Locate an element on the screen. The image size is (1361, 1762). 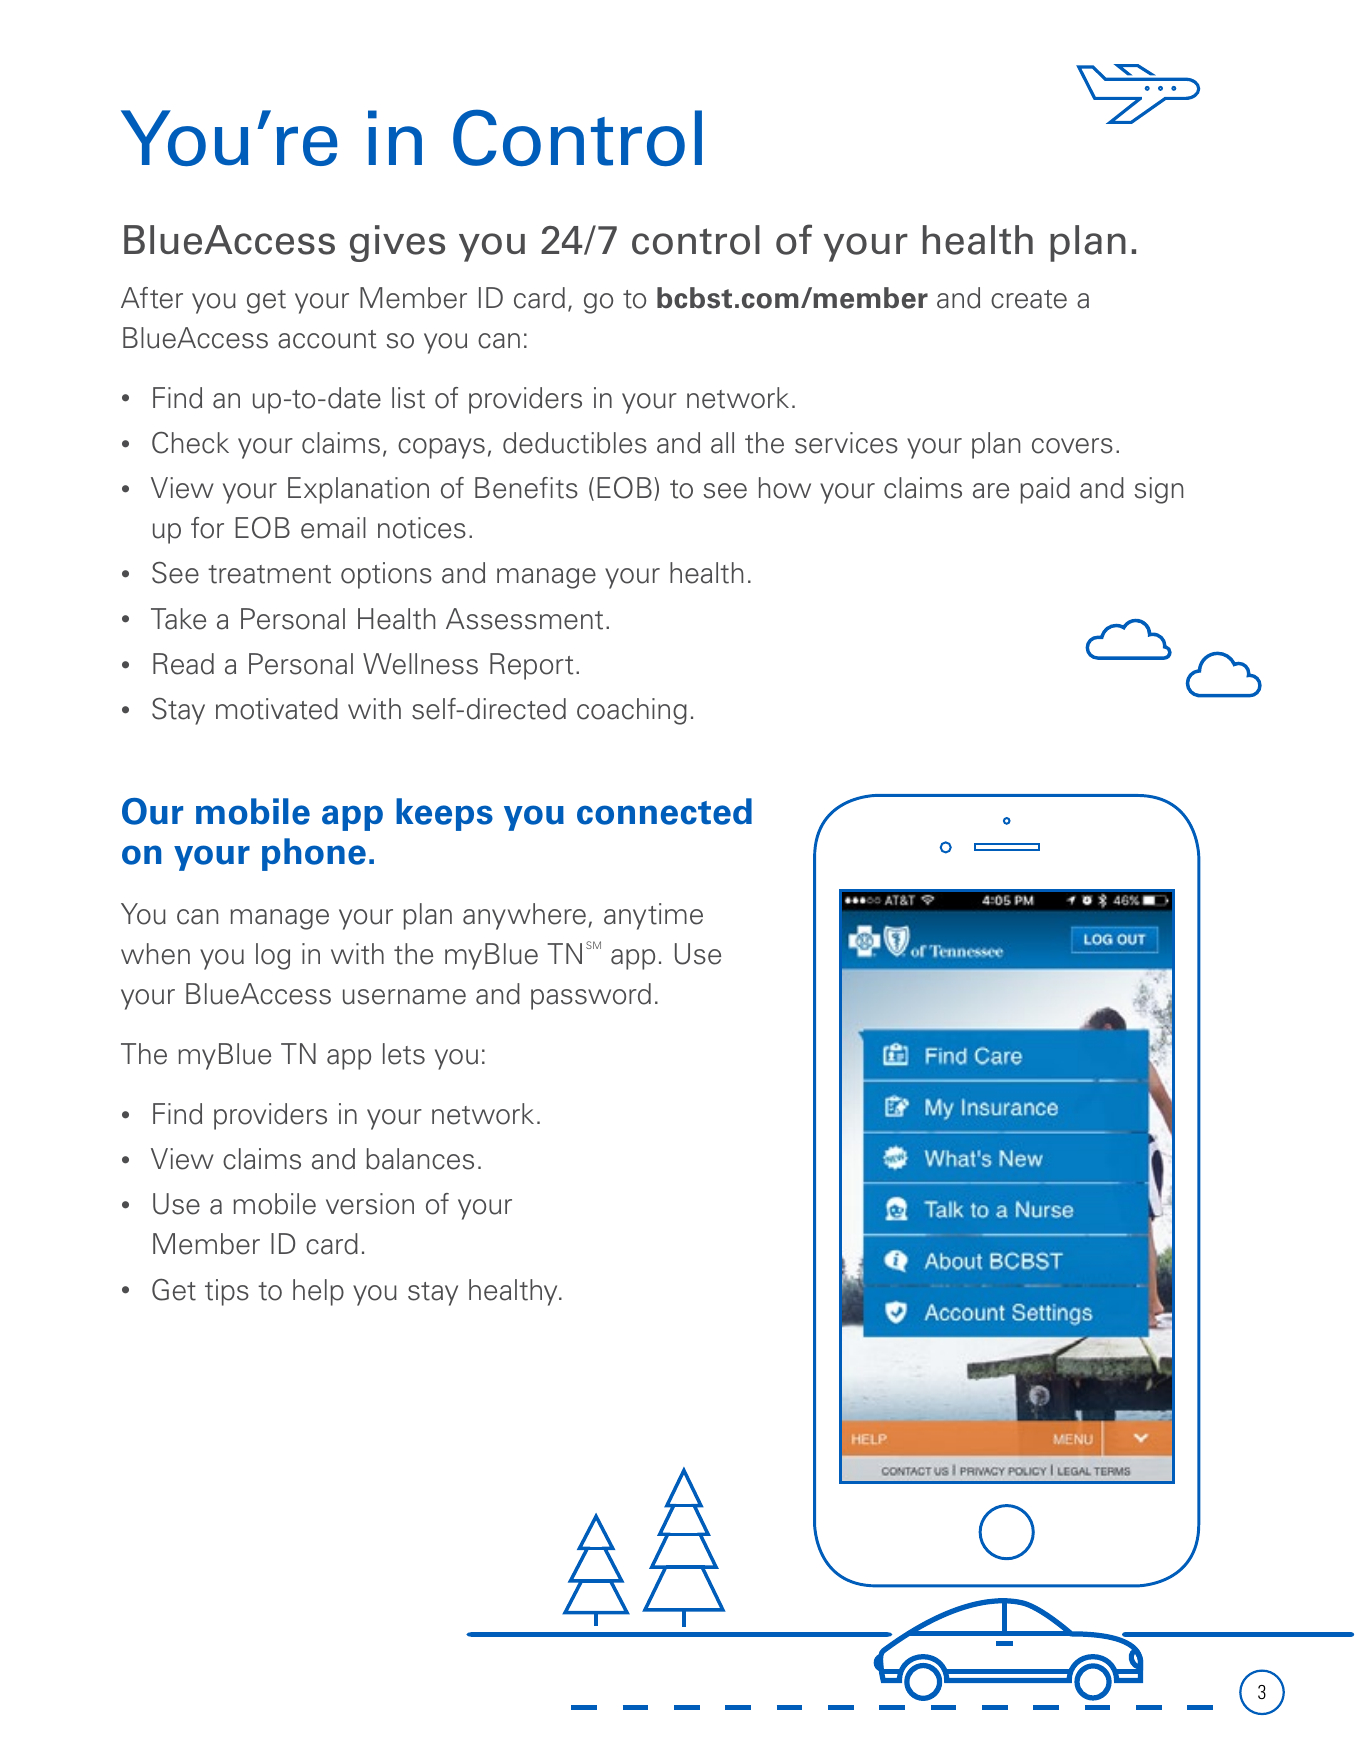
log is located at coordinates (273, 956).
